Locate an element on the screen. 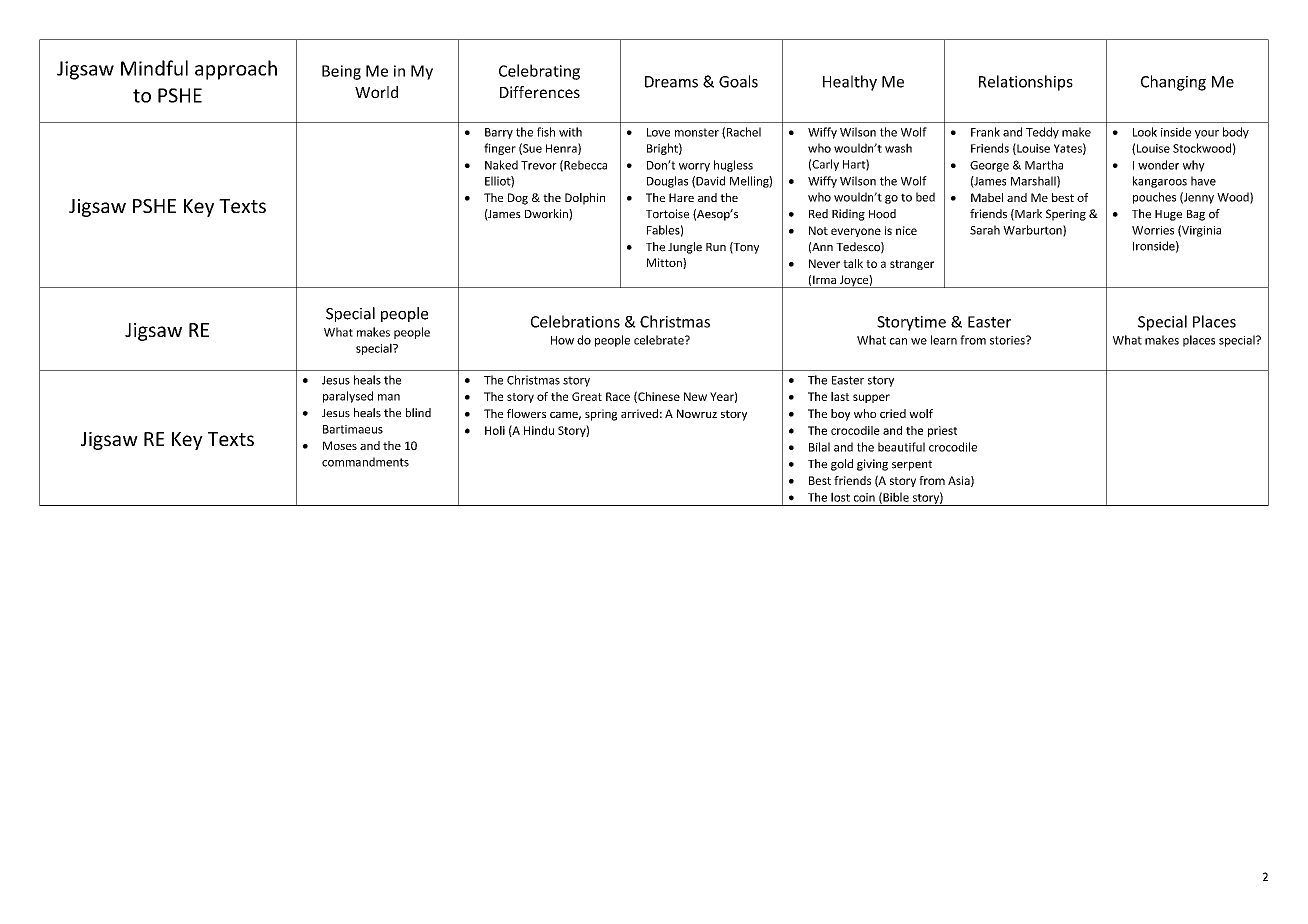 This screenshot has height=924, width=1308. pouches is located at coordinates (1154, 198).
